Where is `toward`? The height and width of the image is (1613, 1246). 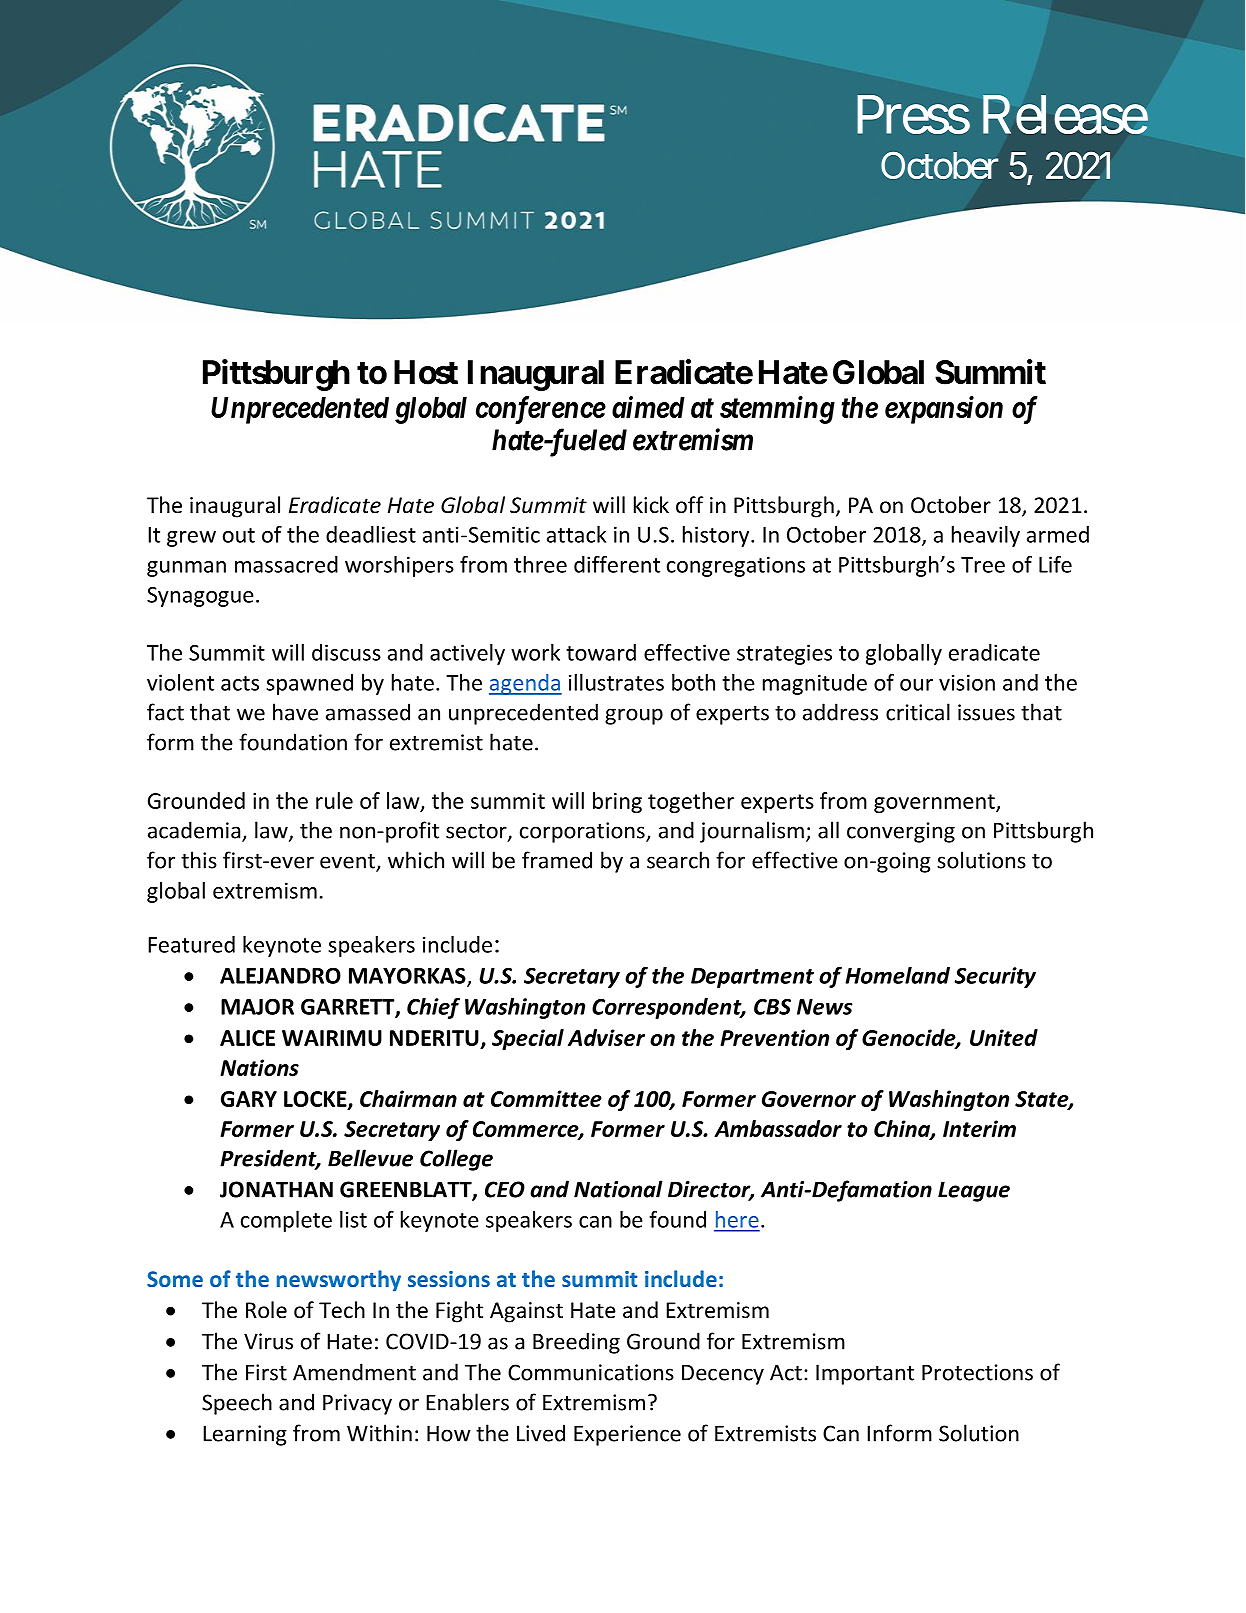 toward is located at coordinates (601, 652).
